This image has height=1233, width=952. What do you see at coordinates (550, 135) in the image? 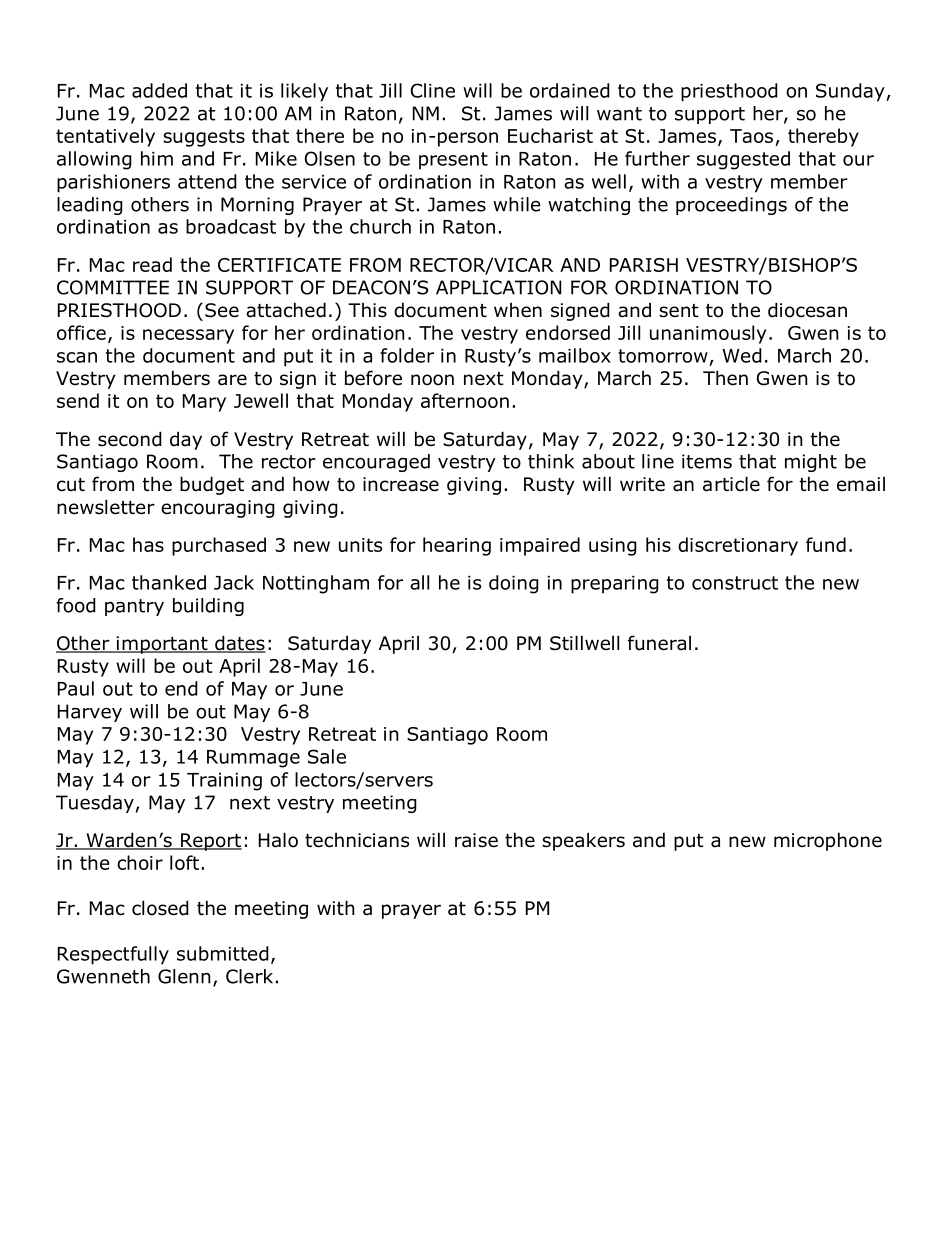
I see `Eucharist` at bounding box center [550, 135].
